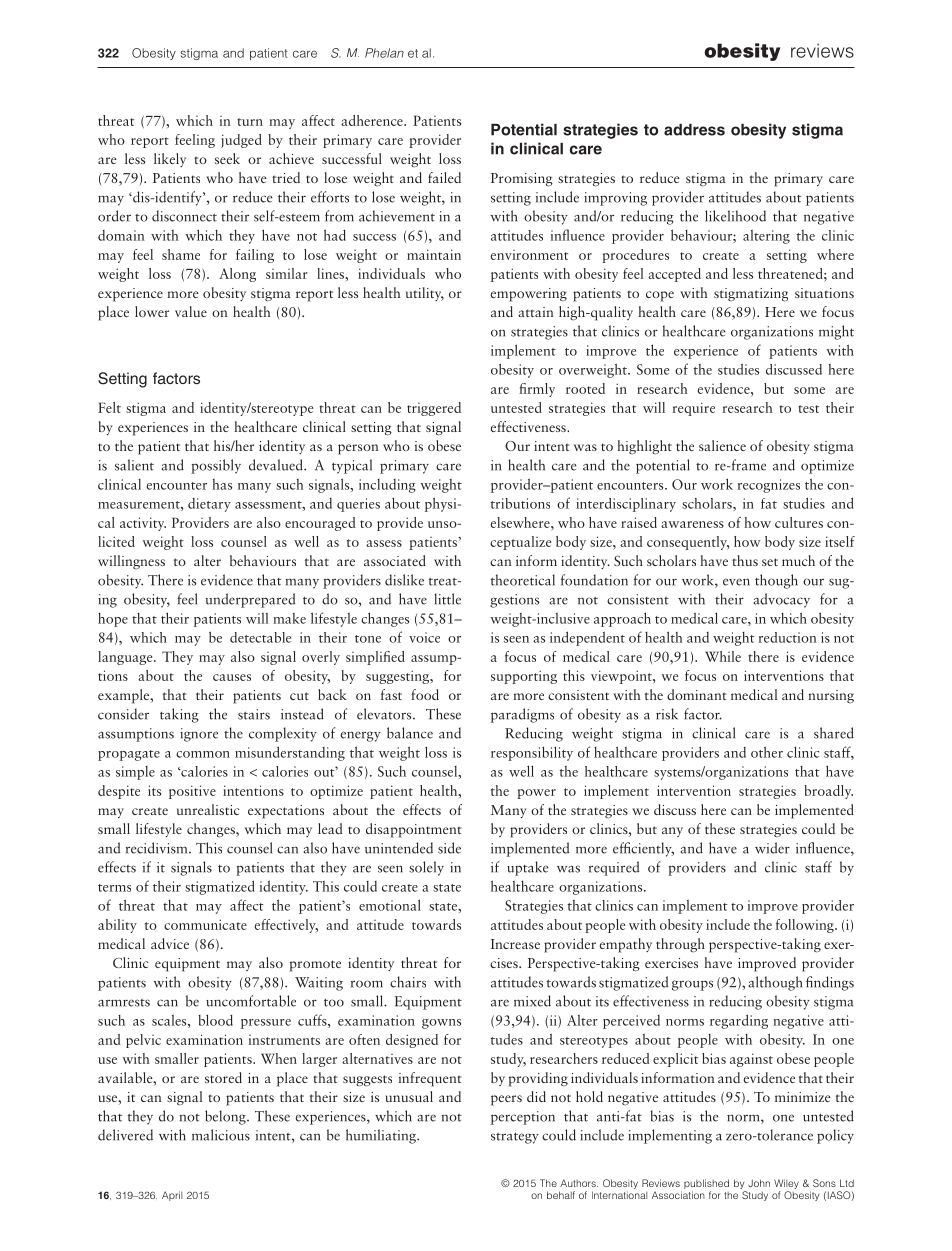  Describe the element at coordinates (768, 486) in the image. I see `recognizes` at that location.
